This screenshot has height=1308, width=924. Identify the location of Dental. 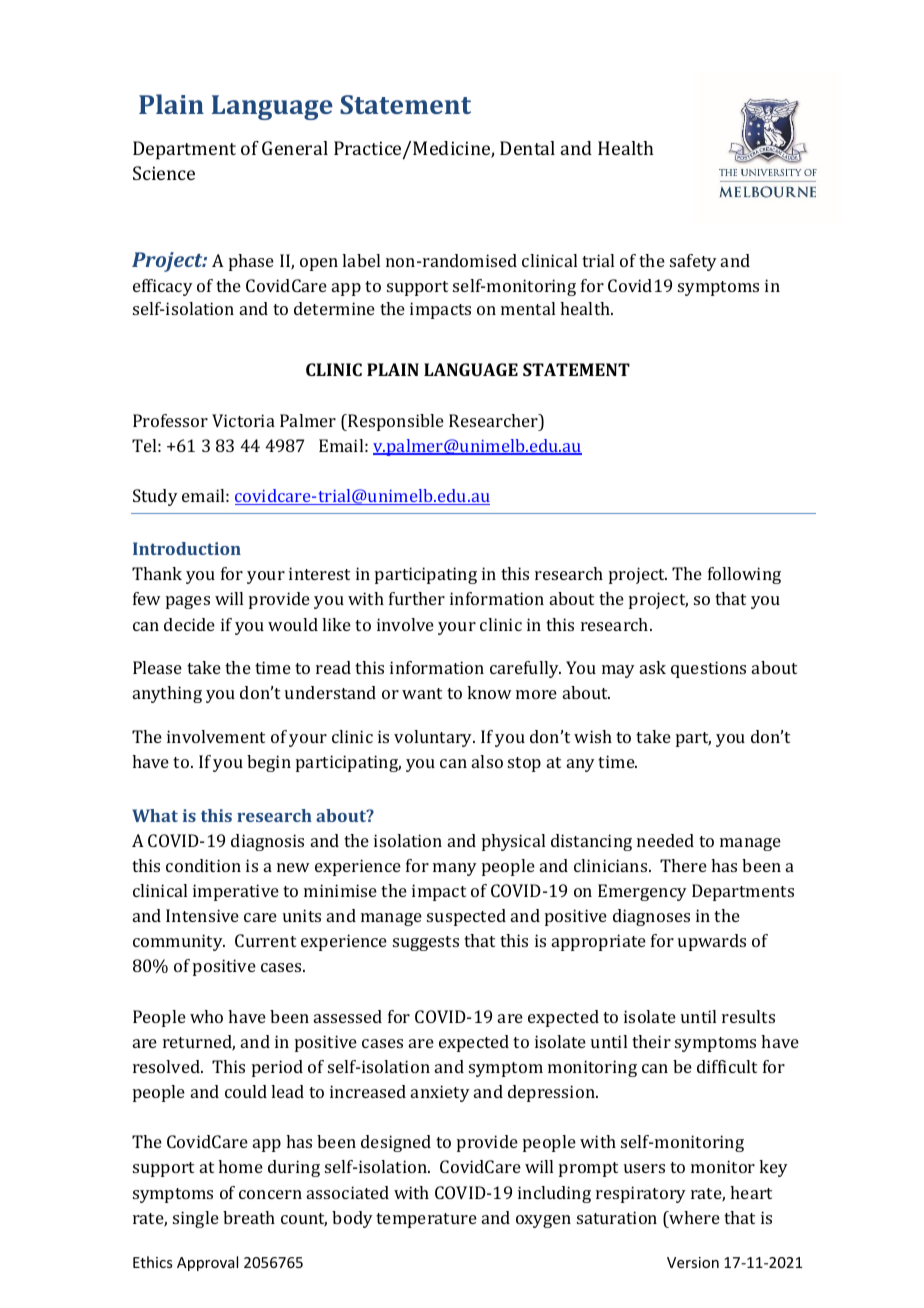
(527, 148).
